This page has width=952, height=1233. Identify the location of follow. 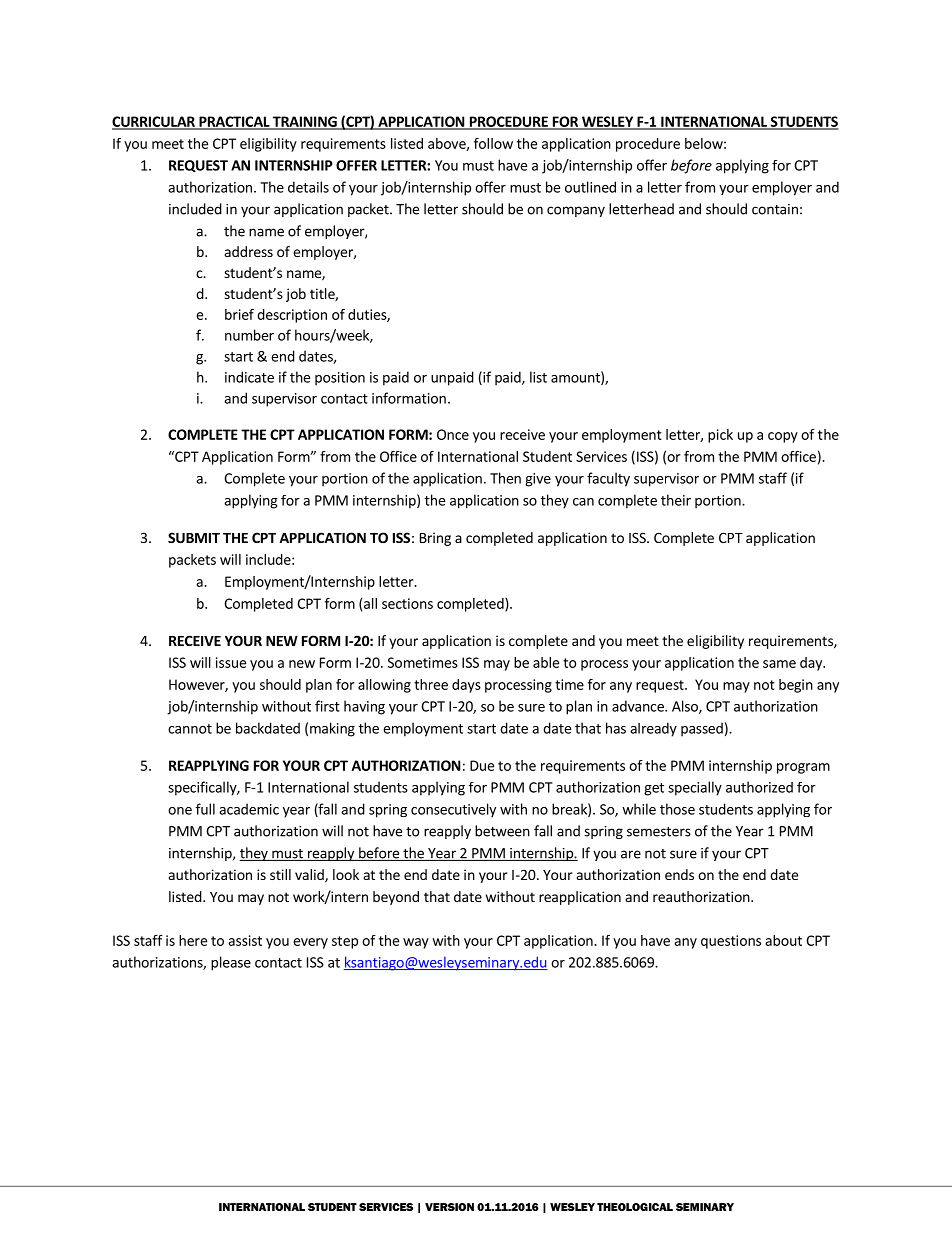
(493, 143).
